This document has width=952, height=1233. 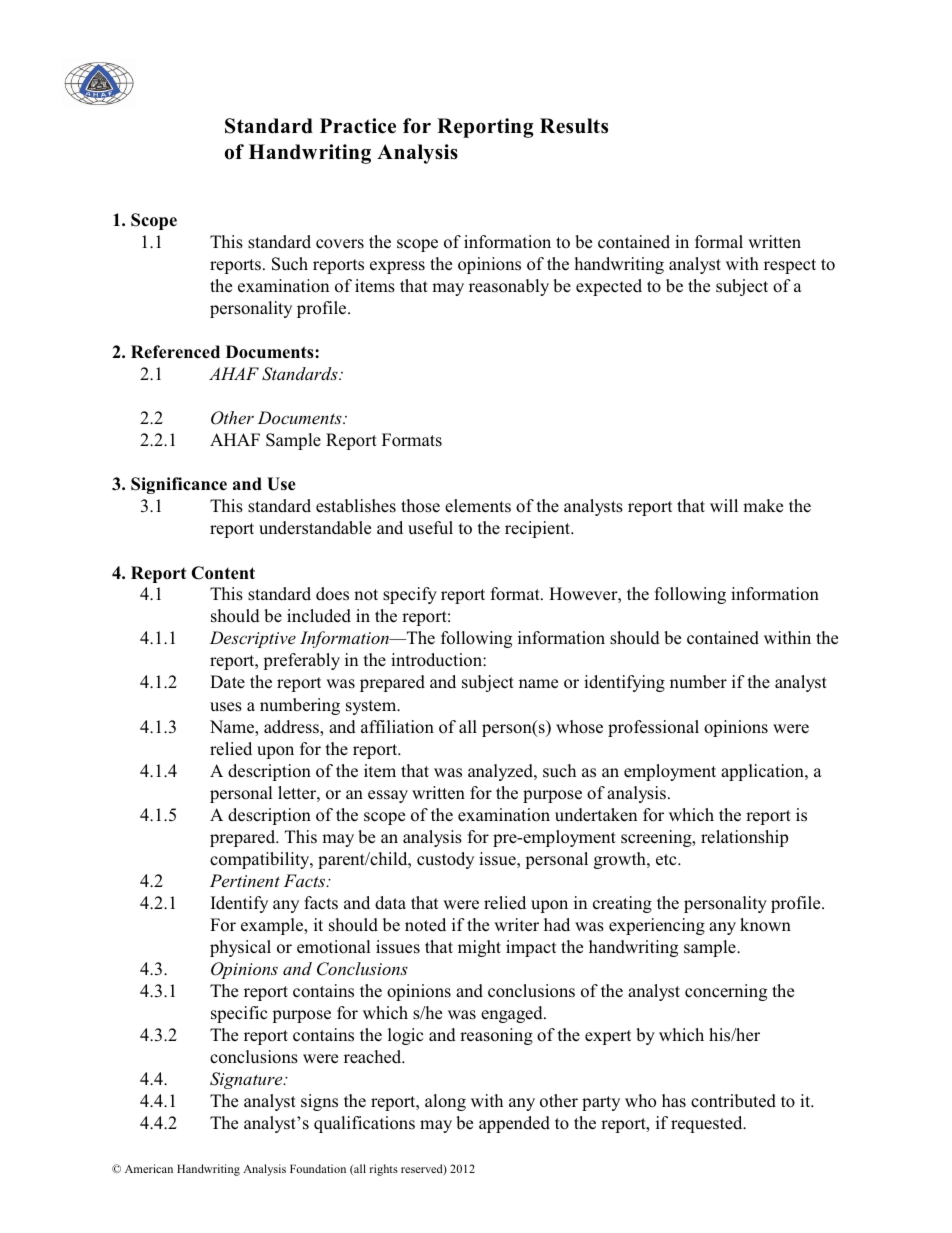 What do you see at coordinates (574, 126) in the document?
I see `Results` at bounding box center [574, 126].
